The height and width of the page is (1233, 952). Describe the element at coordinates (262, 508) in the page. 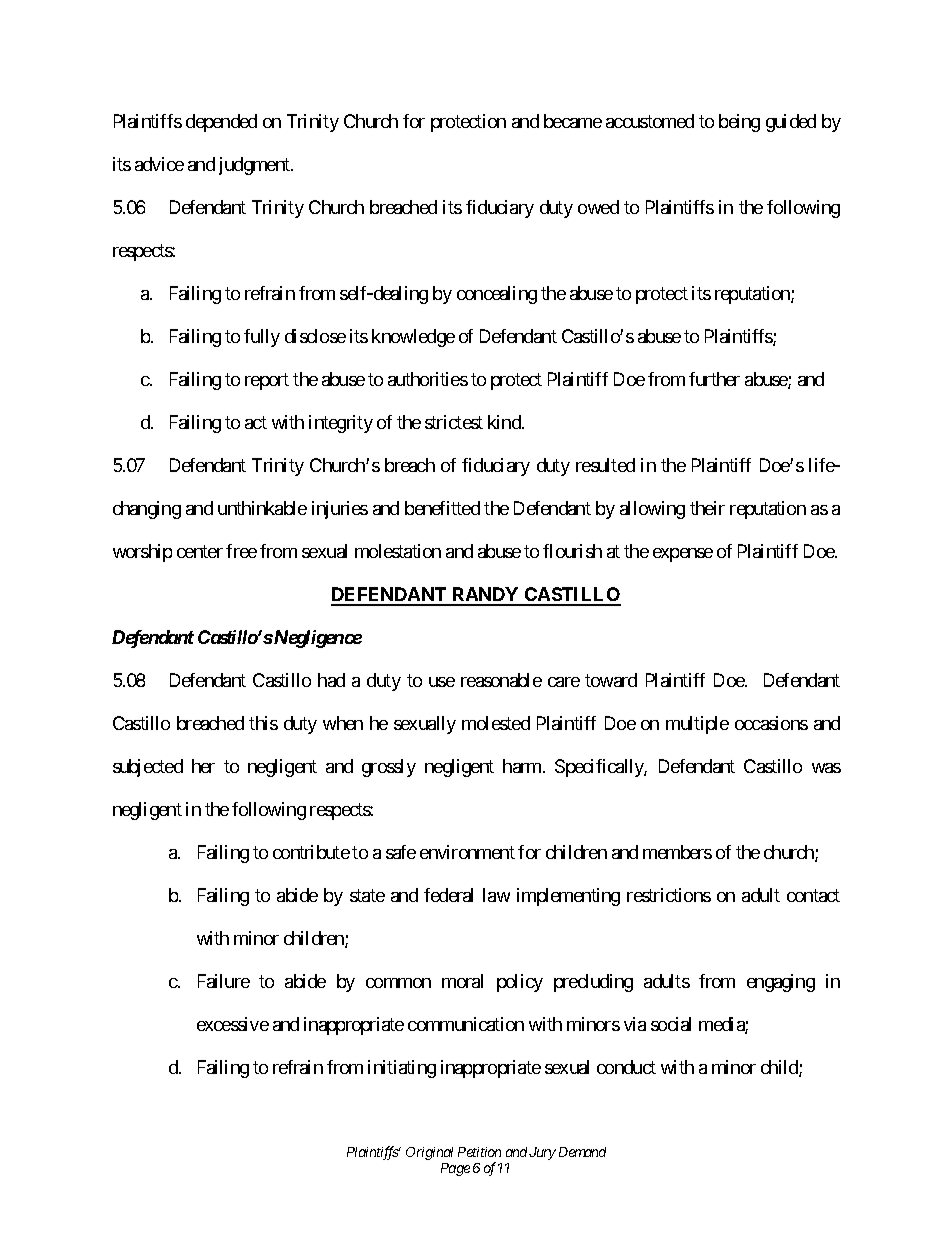

I see `unthinkable` at that location.
